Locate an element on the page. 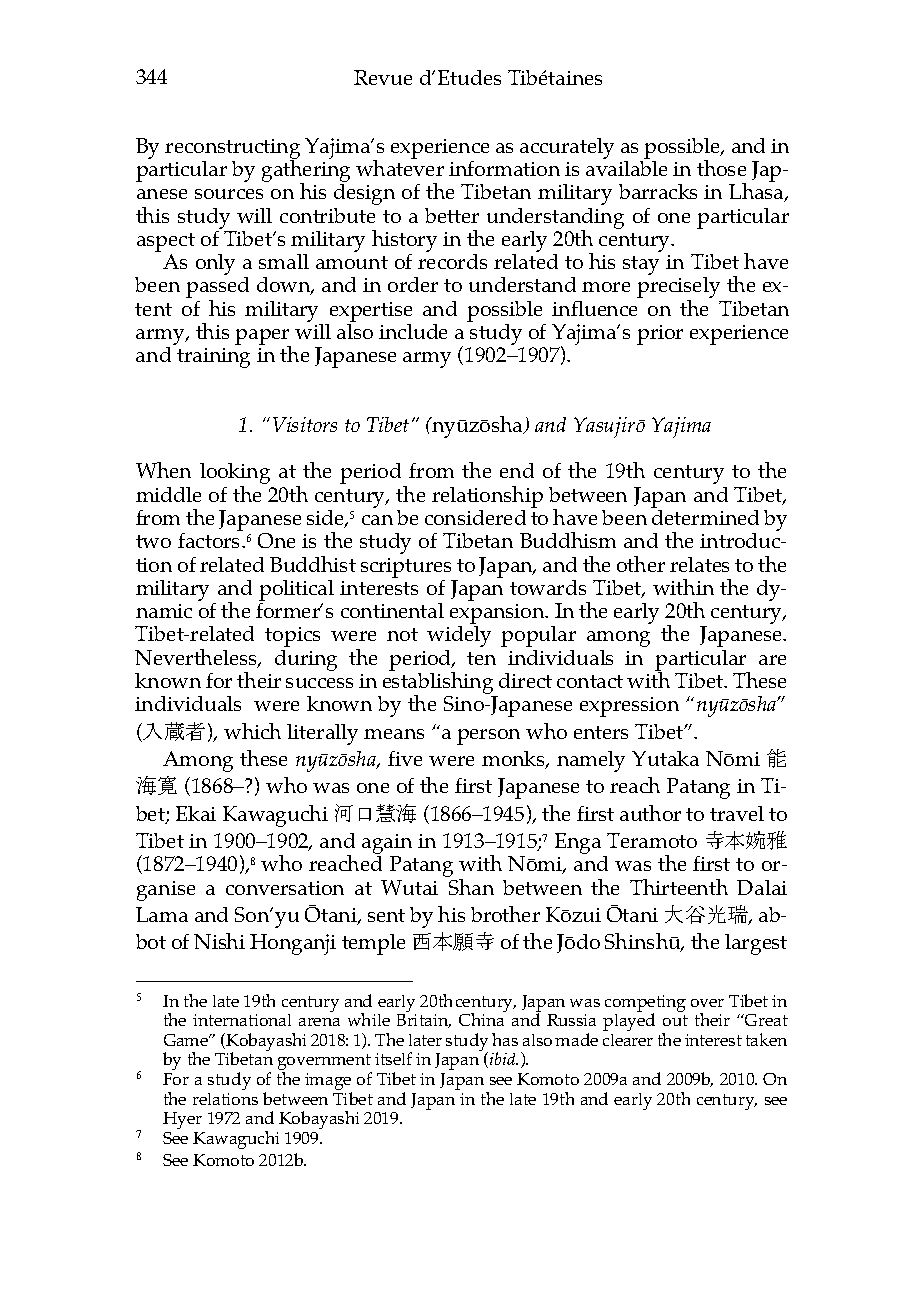  scriptures is located at coordinates (406, 568).
